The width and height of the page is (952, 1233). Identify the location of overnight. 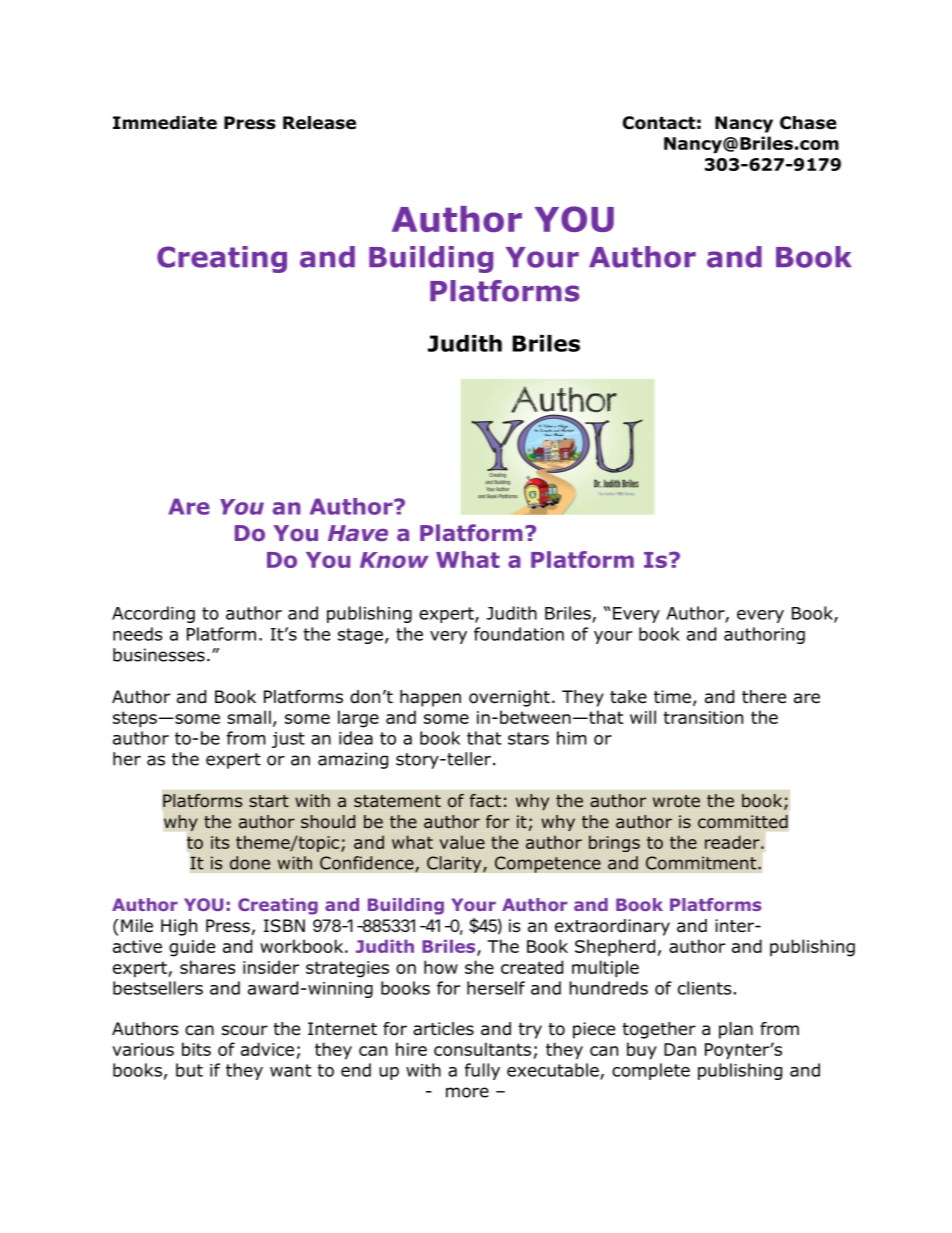
(509, 698).
